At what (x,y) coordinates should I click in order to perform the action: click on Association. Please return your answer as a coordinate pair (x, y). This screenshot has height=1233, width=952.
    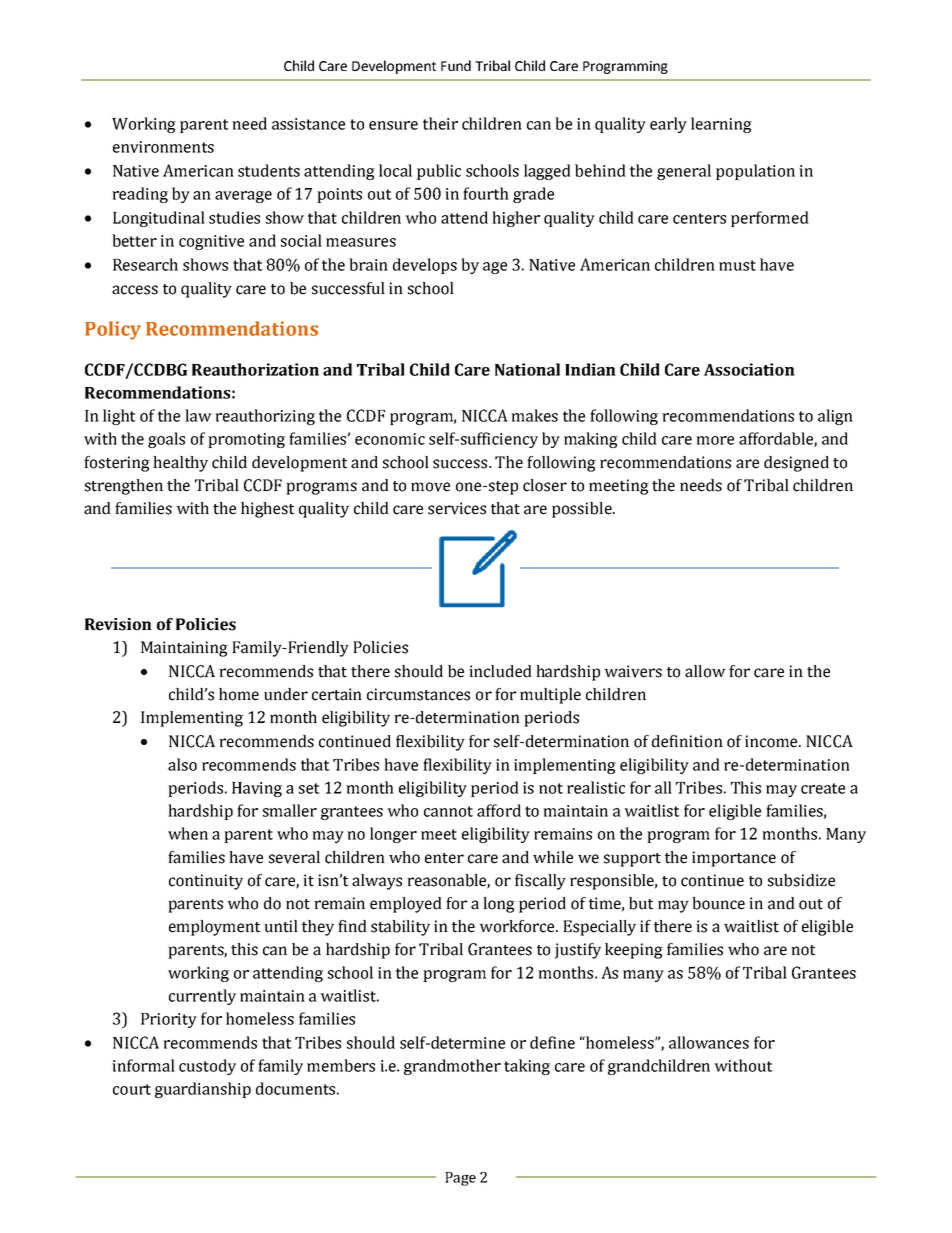
    Looking at the image, I should click on (749, 369).
